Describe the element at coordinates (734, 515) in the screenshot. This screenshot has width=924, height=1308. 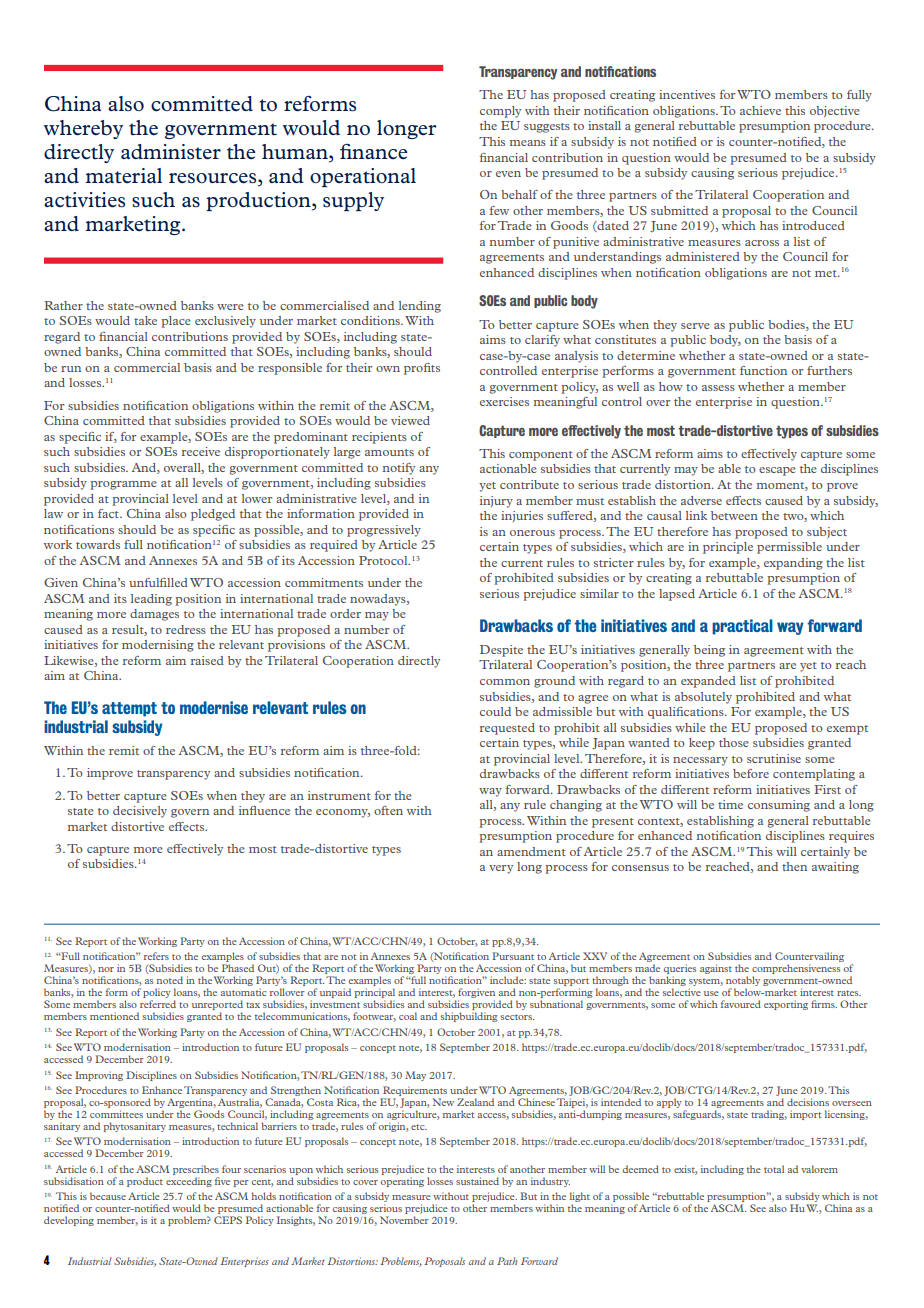
I see `between` at that location.
